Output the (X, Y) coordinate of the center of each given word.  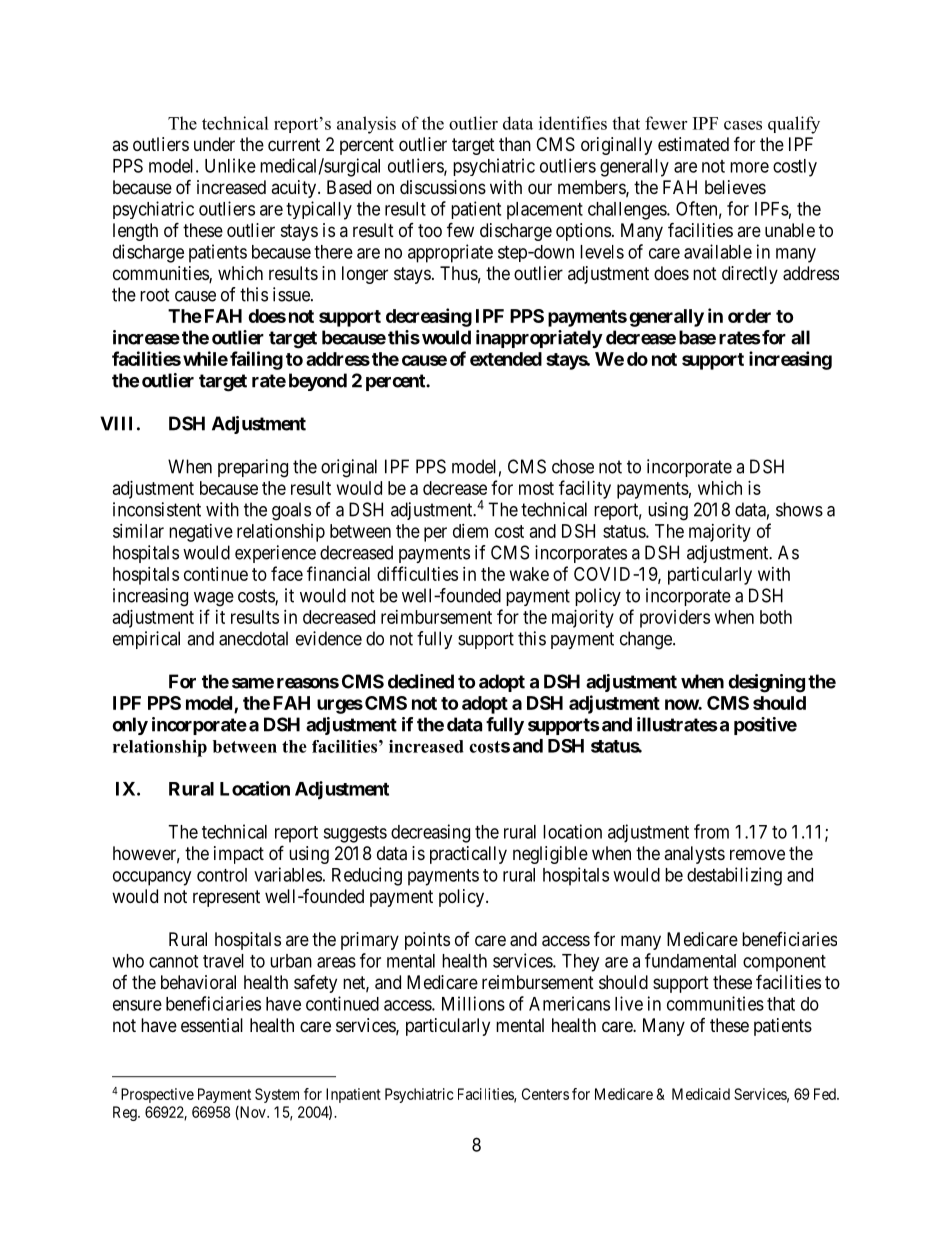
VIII (116, 423)
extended (506, 359)
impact (239, 855)
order (749, 316)
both (776, 617)
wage (214, 599)
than (515, 144)
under (214, 144)
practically (468, 855)
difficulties (417, 573)
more (749, 167)
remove (757, 854)
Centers (545, 1094)
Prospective (157, 1095)
